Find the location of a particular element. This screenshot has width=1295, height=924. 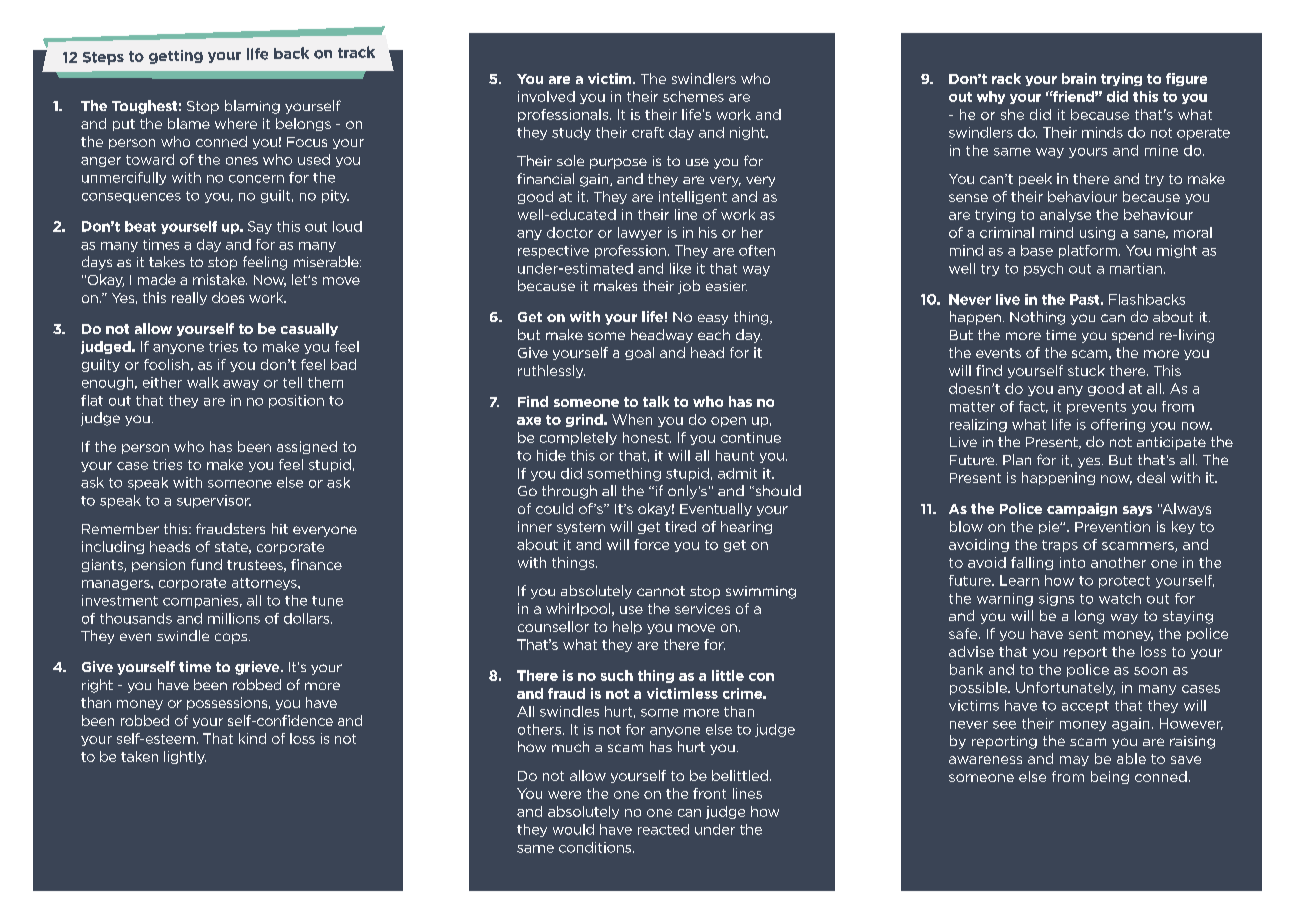

psych is located at coordinates (1043, 269).
